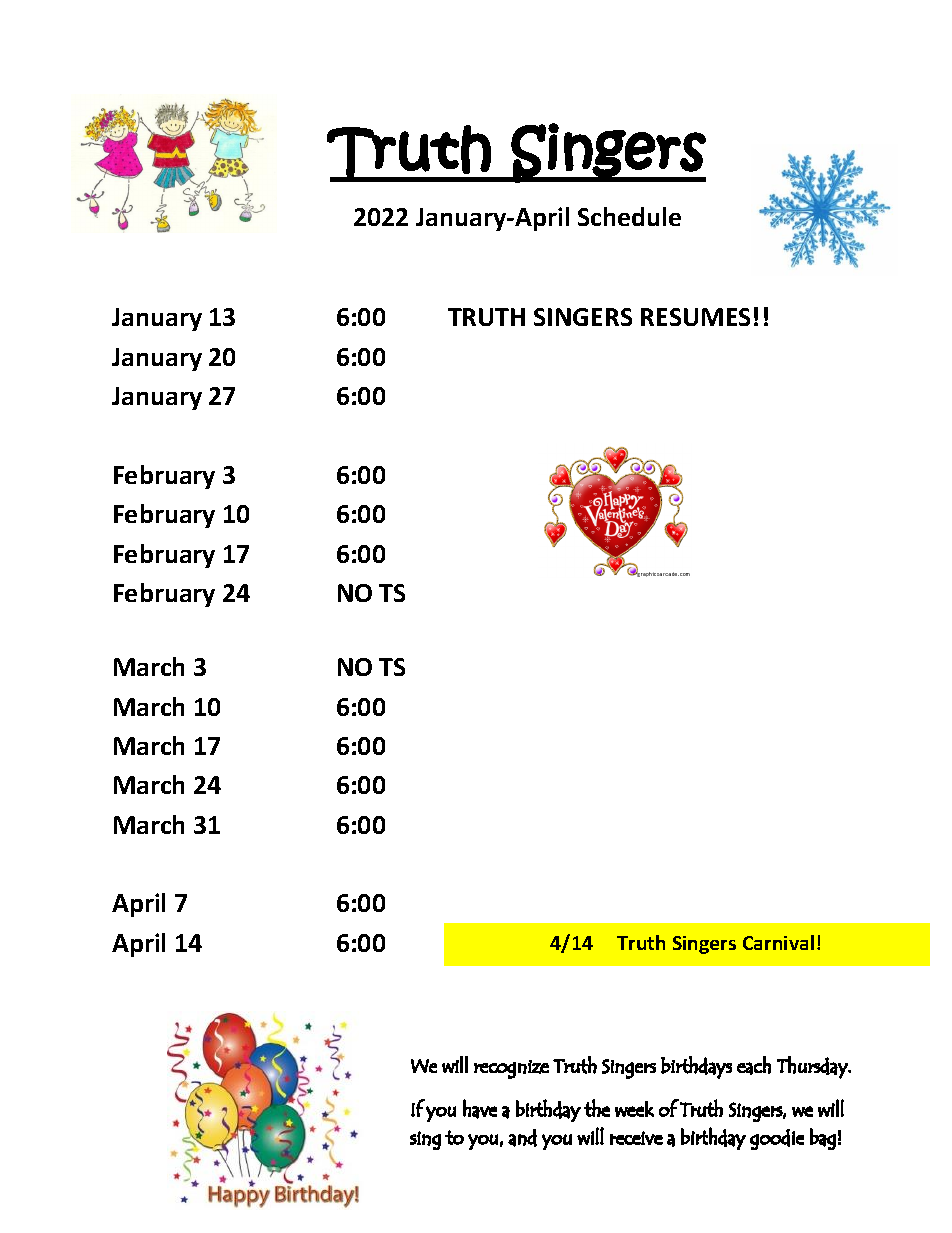 Image resolution: width=952 pixels, height=1233 pixels. What do you see at coordinates (629, 216) in the document?
I see `Schedule` at bounding box center [629, 216].
